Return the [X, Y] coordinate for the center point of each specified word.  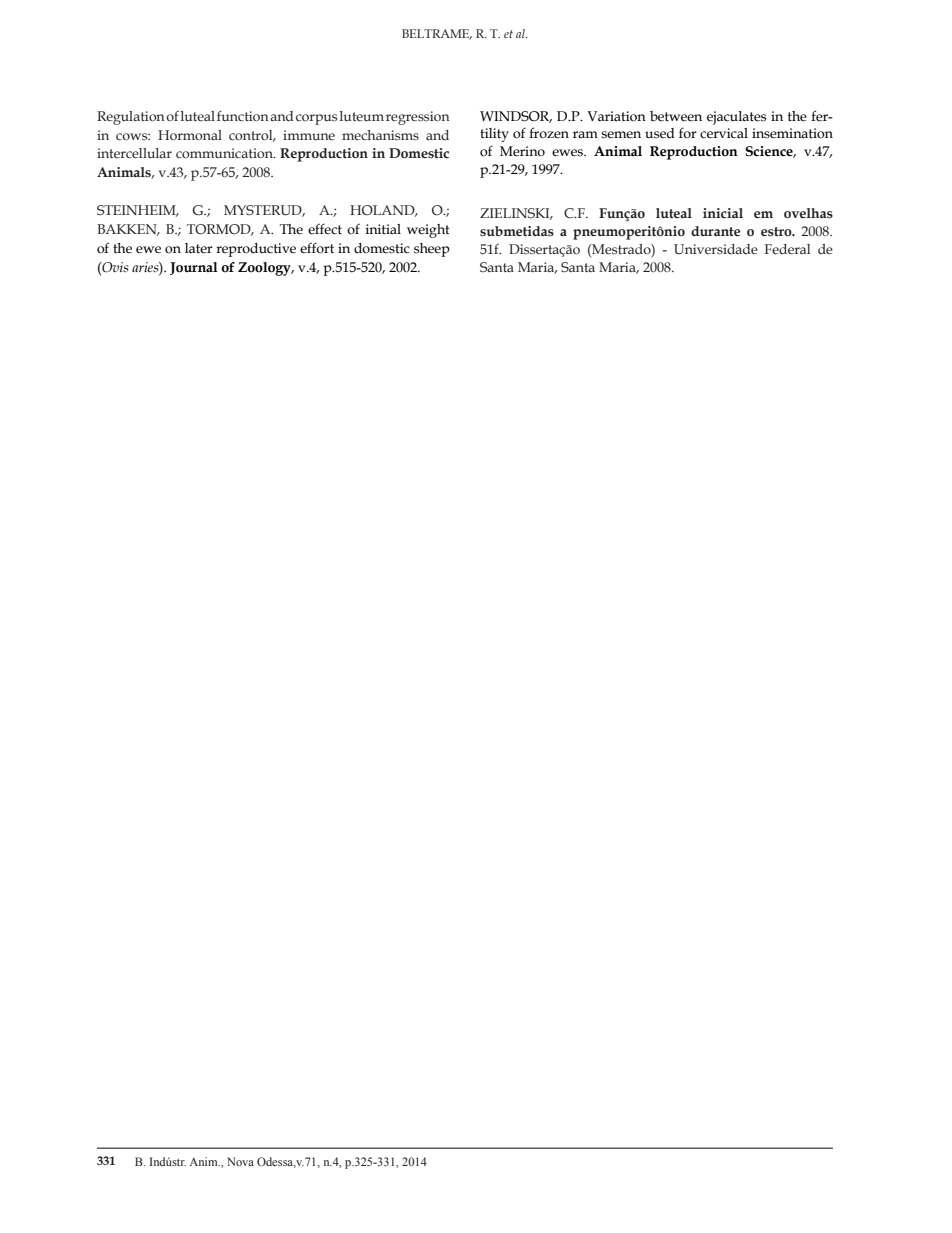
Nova [240, 1161]
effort [317, 248]
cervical [724, 133]
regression [418, 118]
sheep [432, 250]
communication [225, 153]
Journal [194, 268]
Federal [787, 249]
